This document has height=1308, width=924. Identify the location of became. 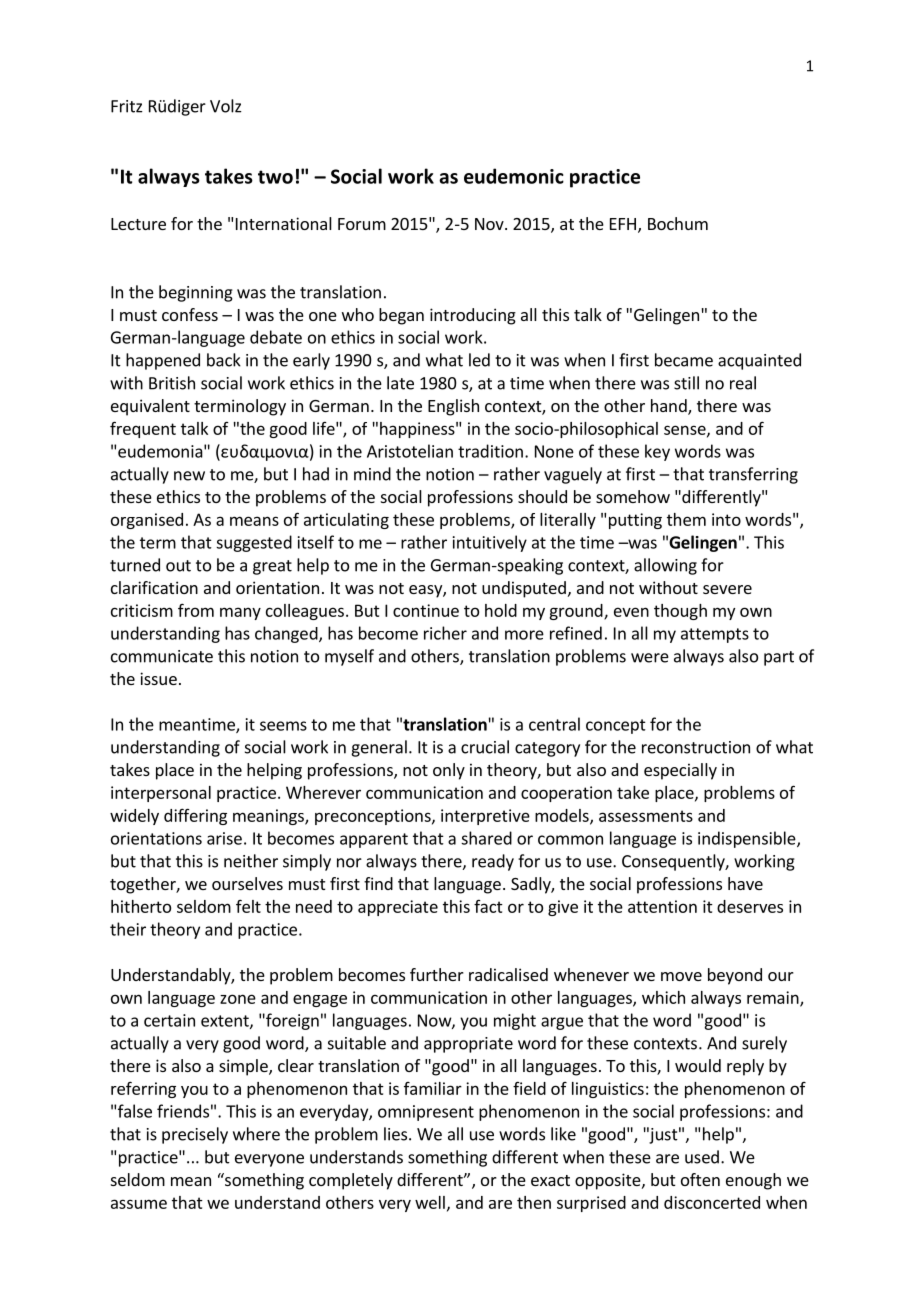
(684, 360).
